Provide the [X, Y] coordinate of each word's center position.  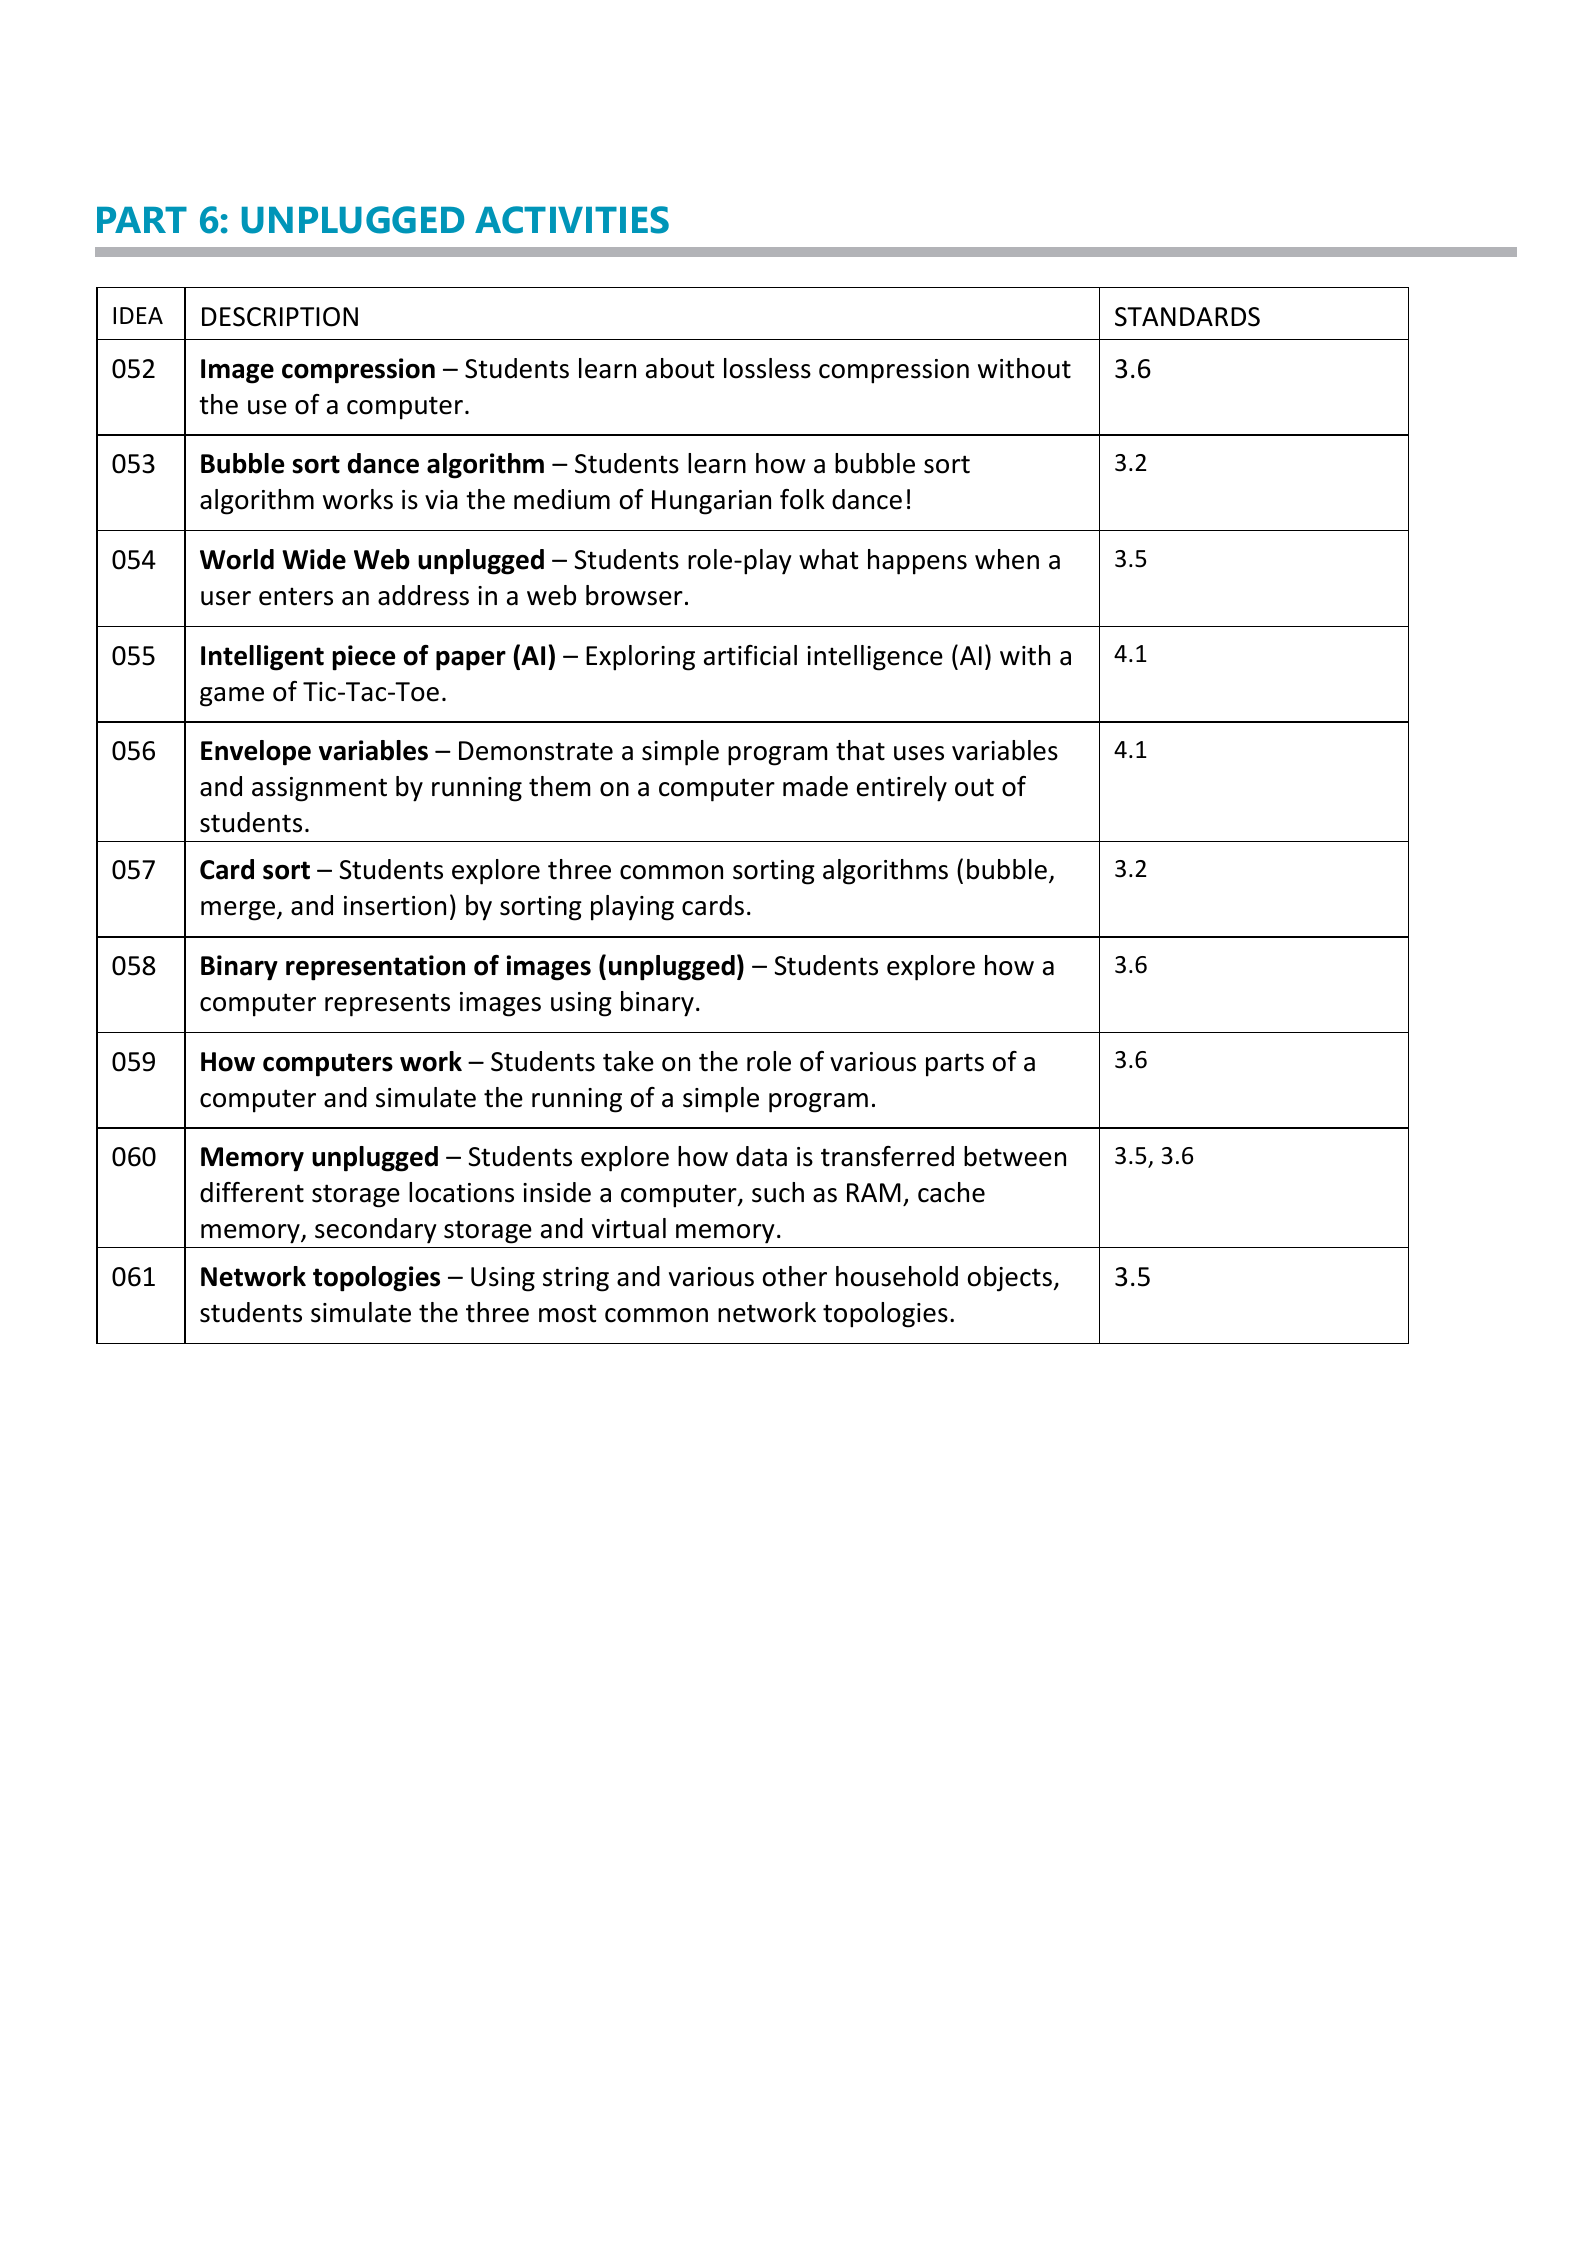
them [560, 786]
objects [1011, 1279]
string [576, 1279]
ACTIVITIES [572, 220]
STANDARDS [1187, 317]
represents [387, 1005]
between [1015, 1156]
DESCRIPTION [280, 317]
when [1007, 559]
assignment [319, 789]
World [237, 559]
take [628, 1061]
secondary [376, 1231]
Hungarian [711, 502]
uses [919, 753]
